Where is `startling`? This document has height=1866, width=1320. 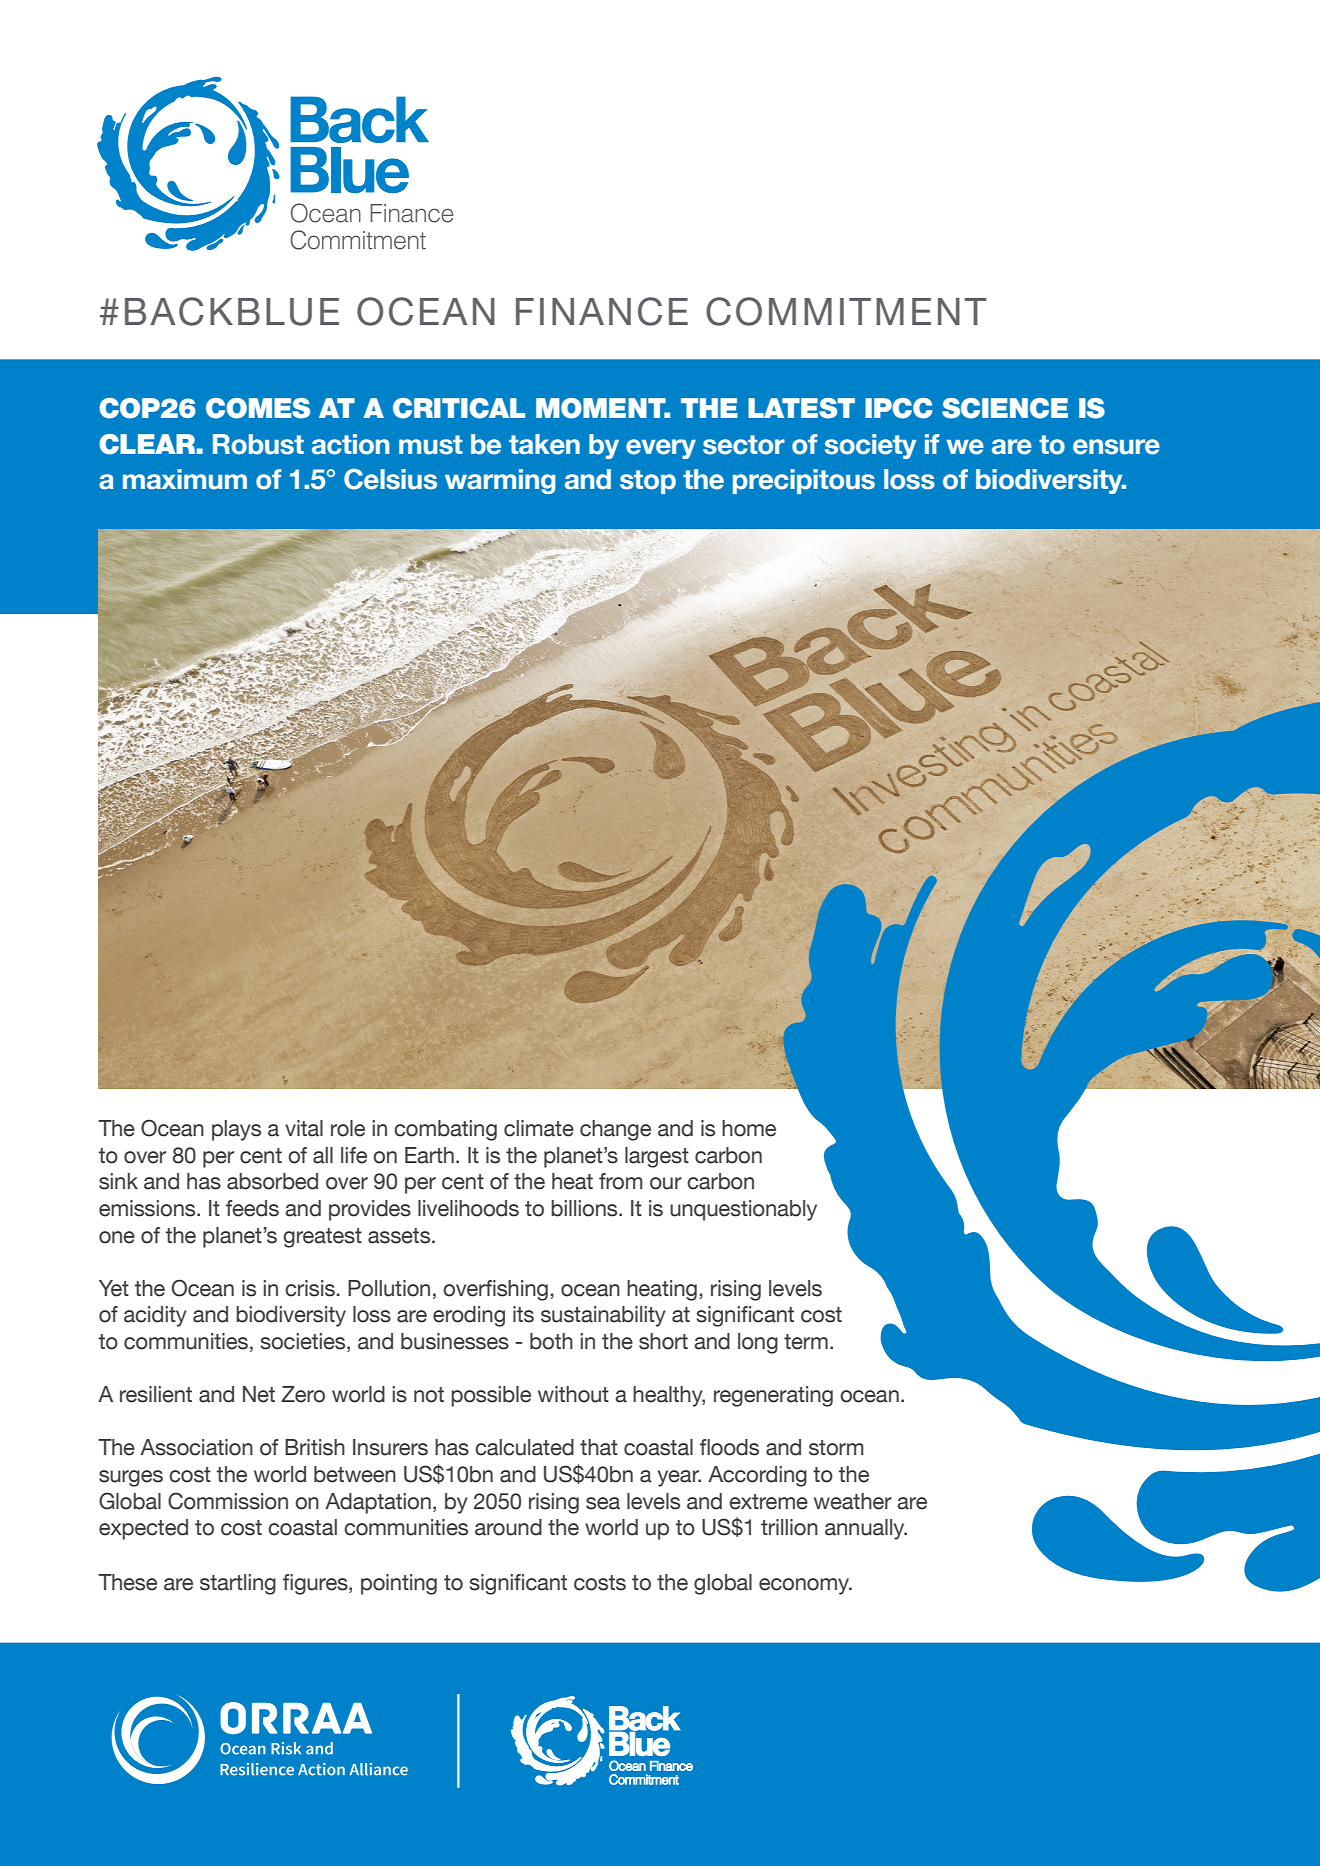
startling is located at coordinates (238, 1584).
